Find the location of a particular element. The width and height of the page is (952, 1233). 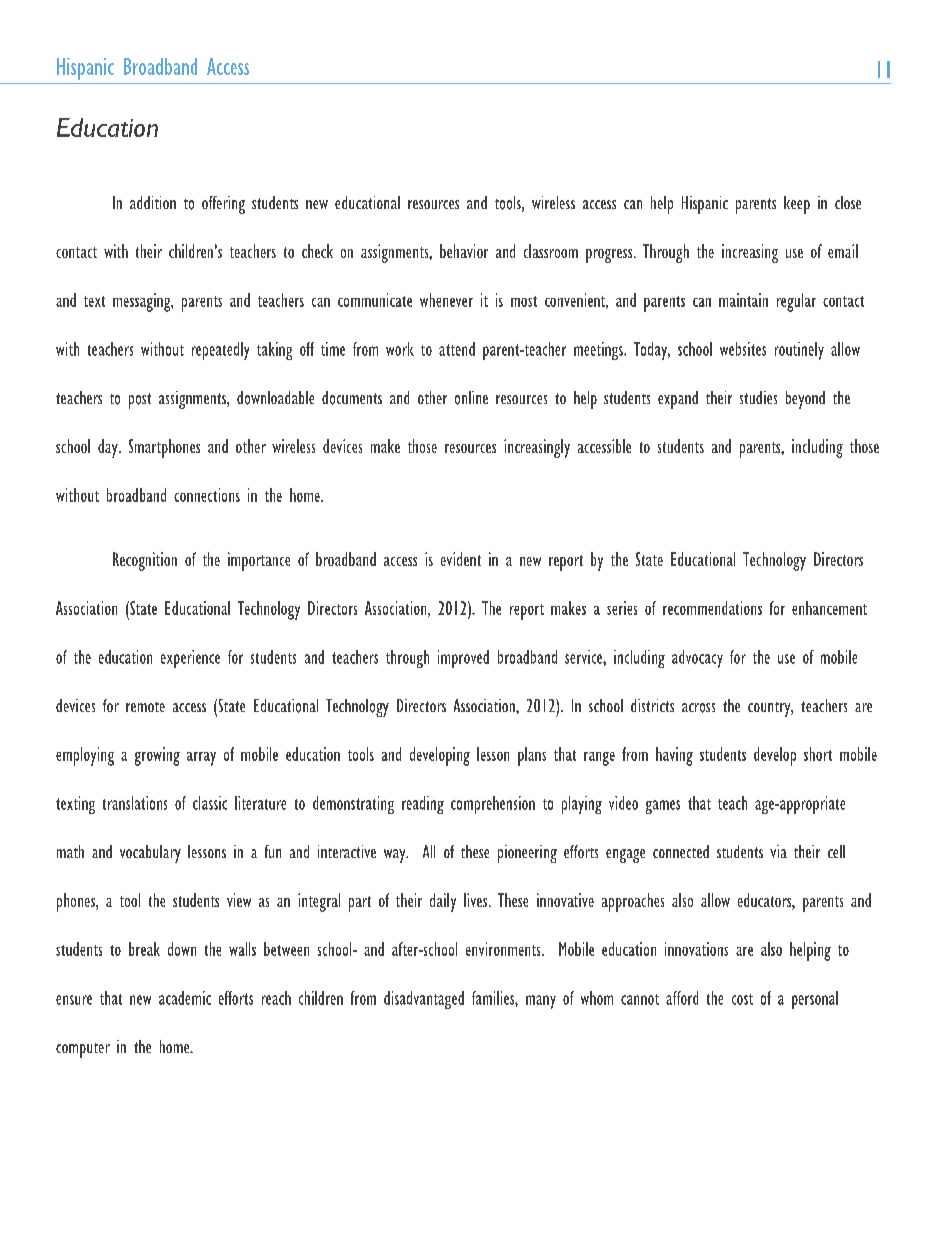

cost is located at coordinates (742, 999).
